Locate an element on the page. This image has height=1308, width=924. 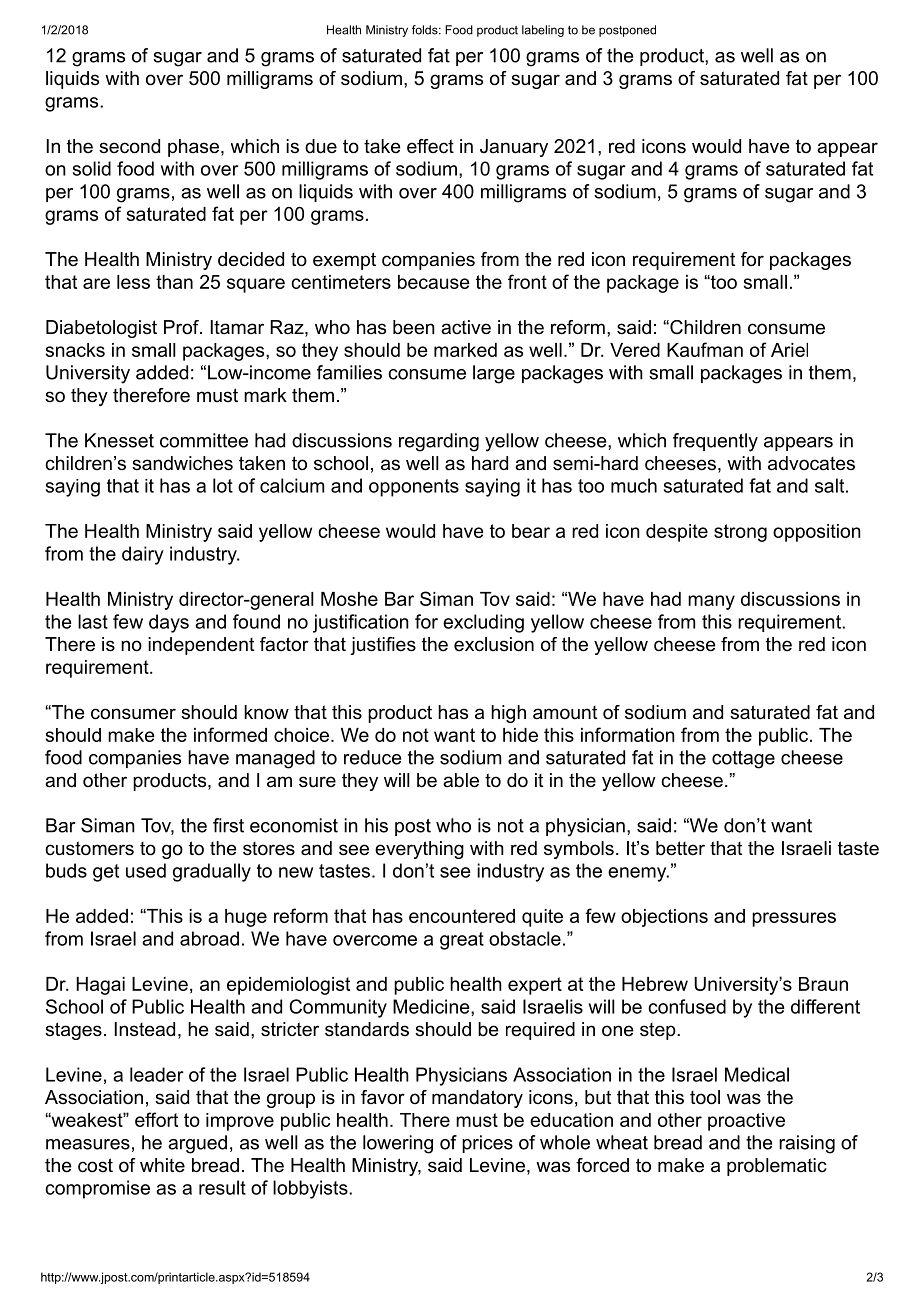
effect is located at coordinates (430, 146).
